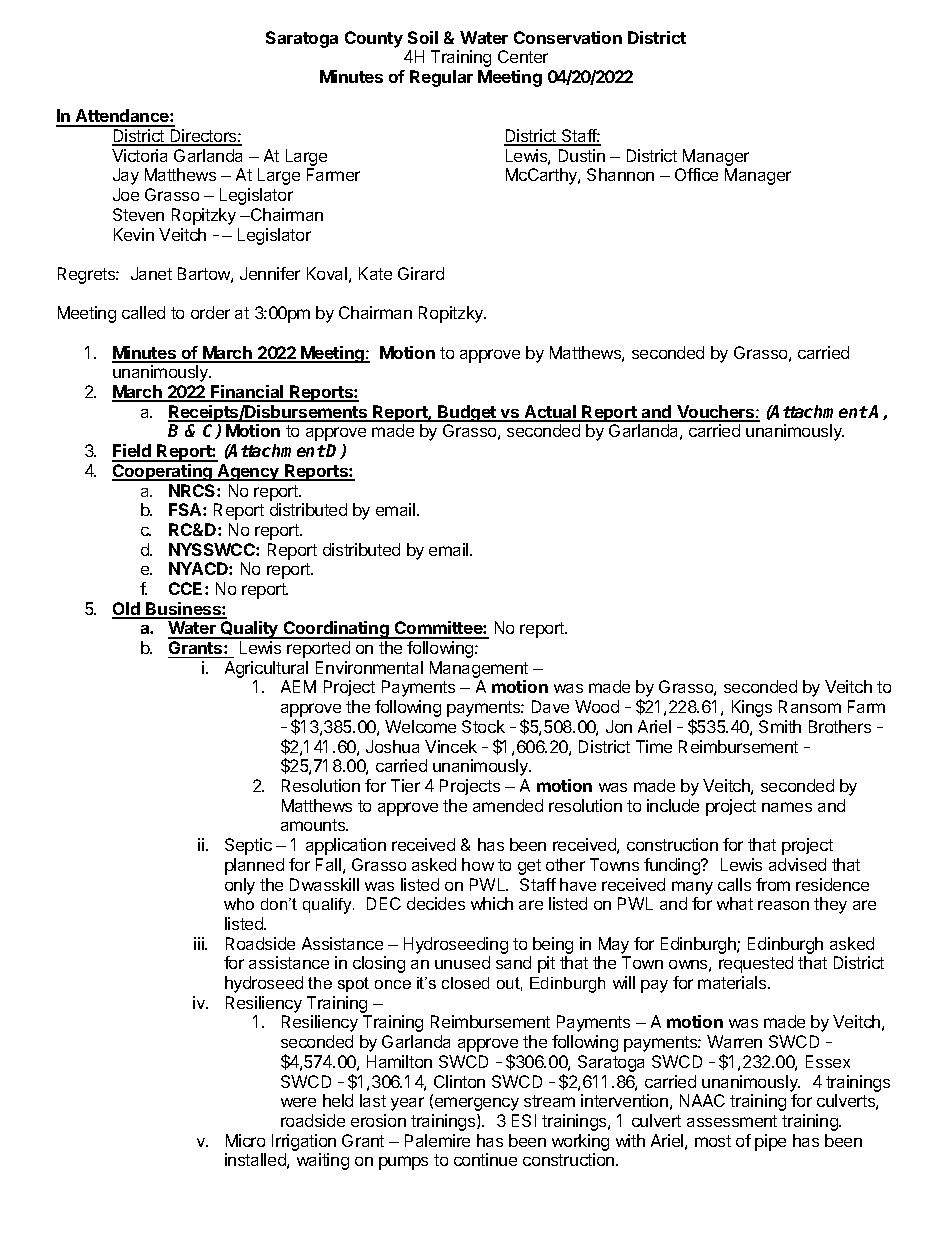 The image size is (952, 1233). I want to click on emergency, so click(475, 1104).
